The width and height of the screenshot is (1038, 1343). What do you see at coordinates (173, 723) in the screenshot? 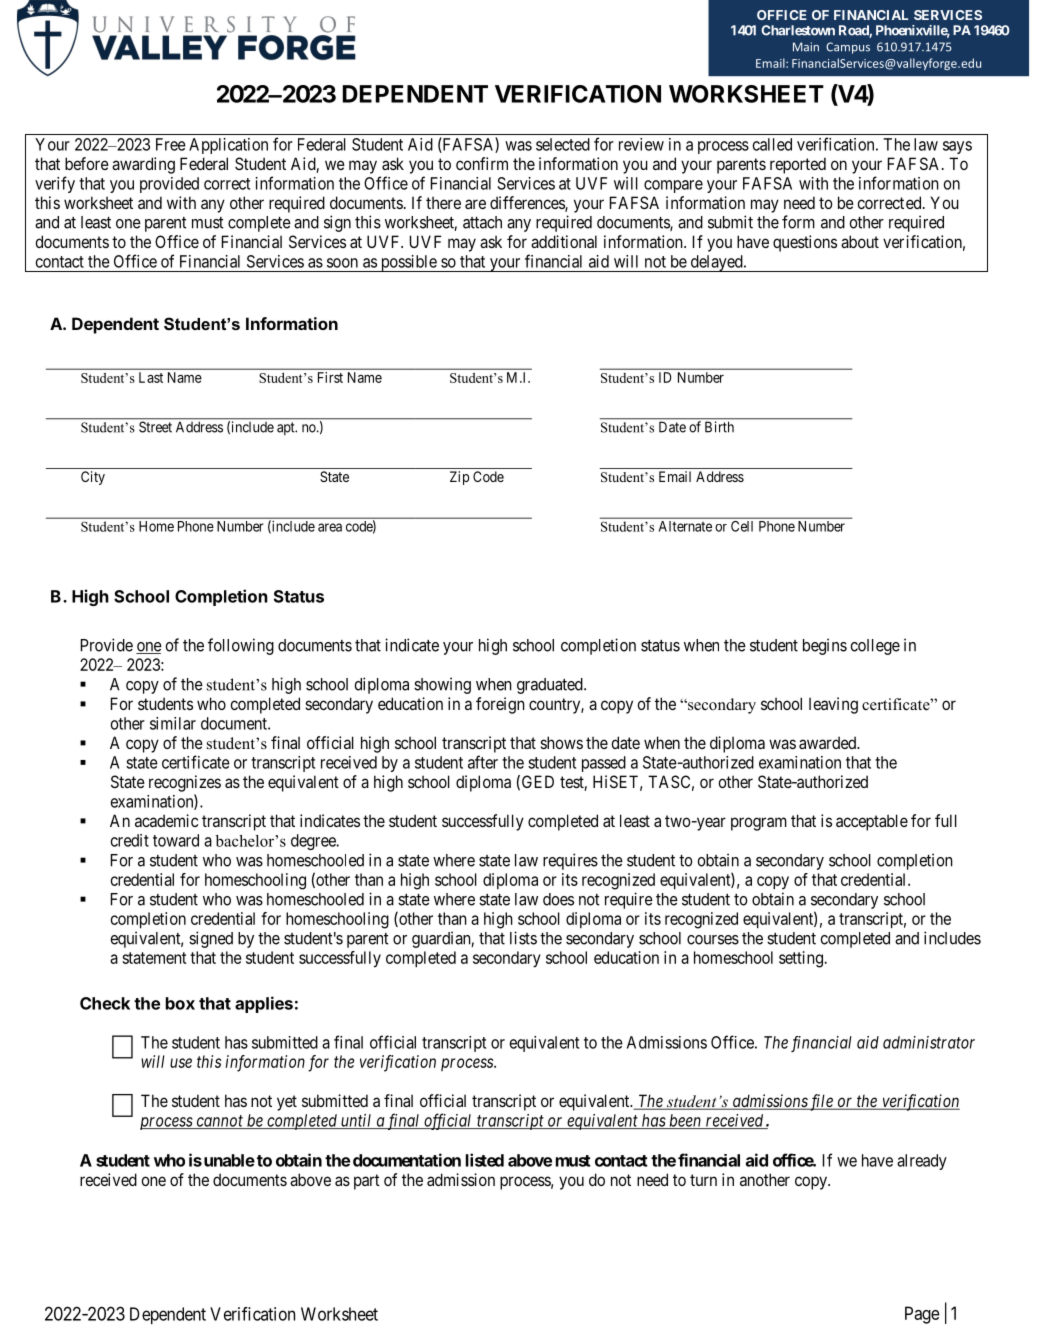
I see `similar` at bounding box center [173, 723].
